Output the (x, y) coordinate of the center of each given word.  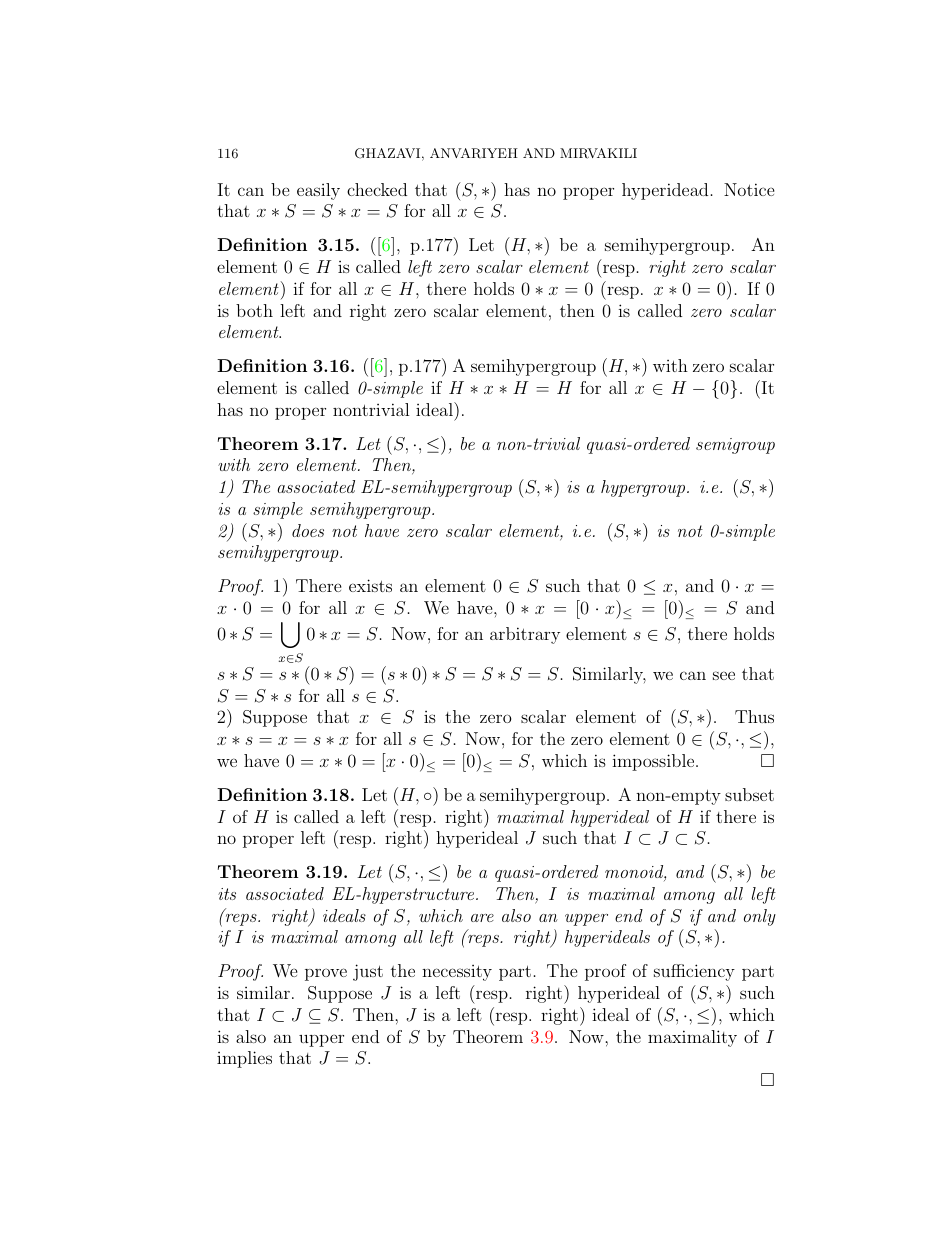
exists (370, 585)
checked (377, 189)
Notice (749, 189)
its (227, 894)
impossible (654, 762)
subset (749, 794)
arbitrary (525, 635)
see (724, 675)
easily (318, 191)
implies (244, 1059)
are (482, 918)
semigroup (735, 446)
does (308, 530)
